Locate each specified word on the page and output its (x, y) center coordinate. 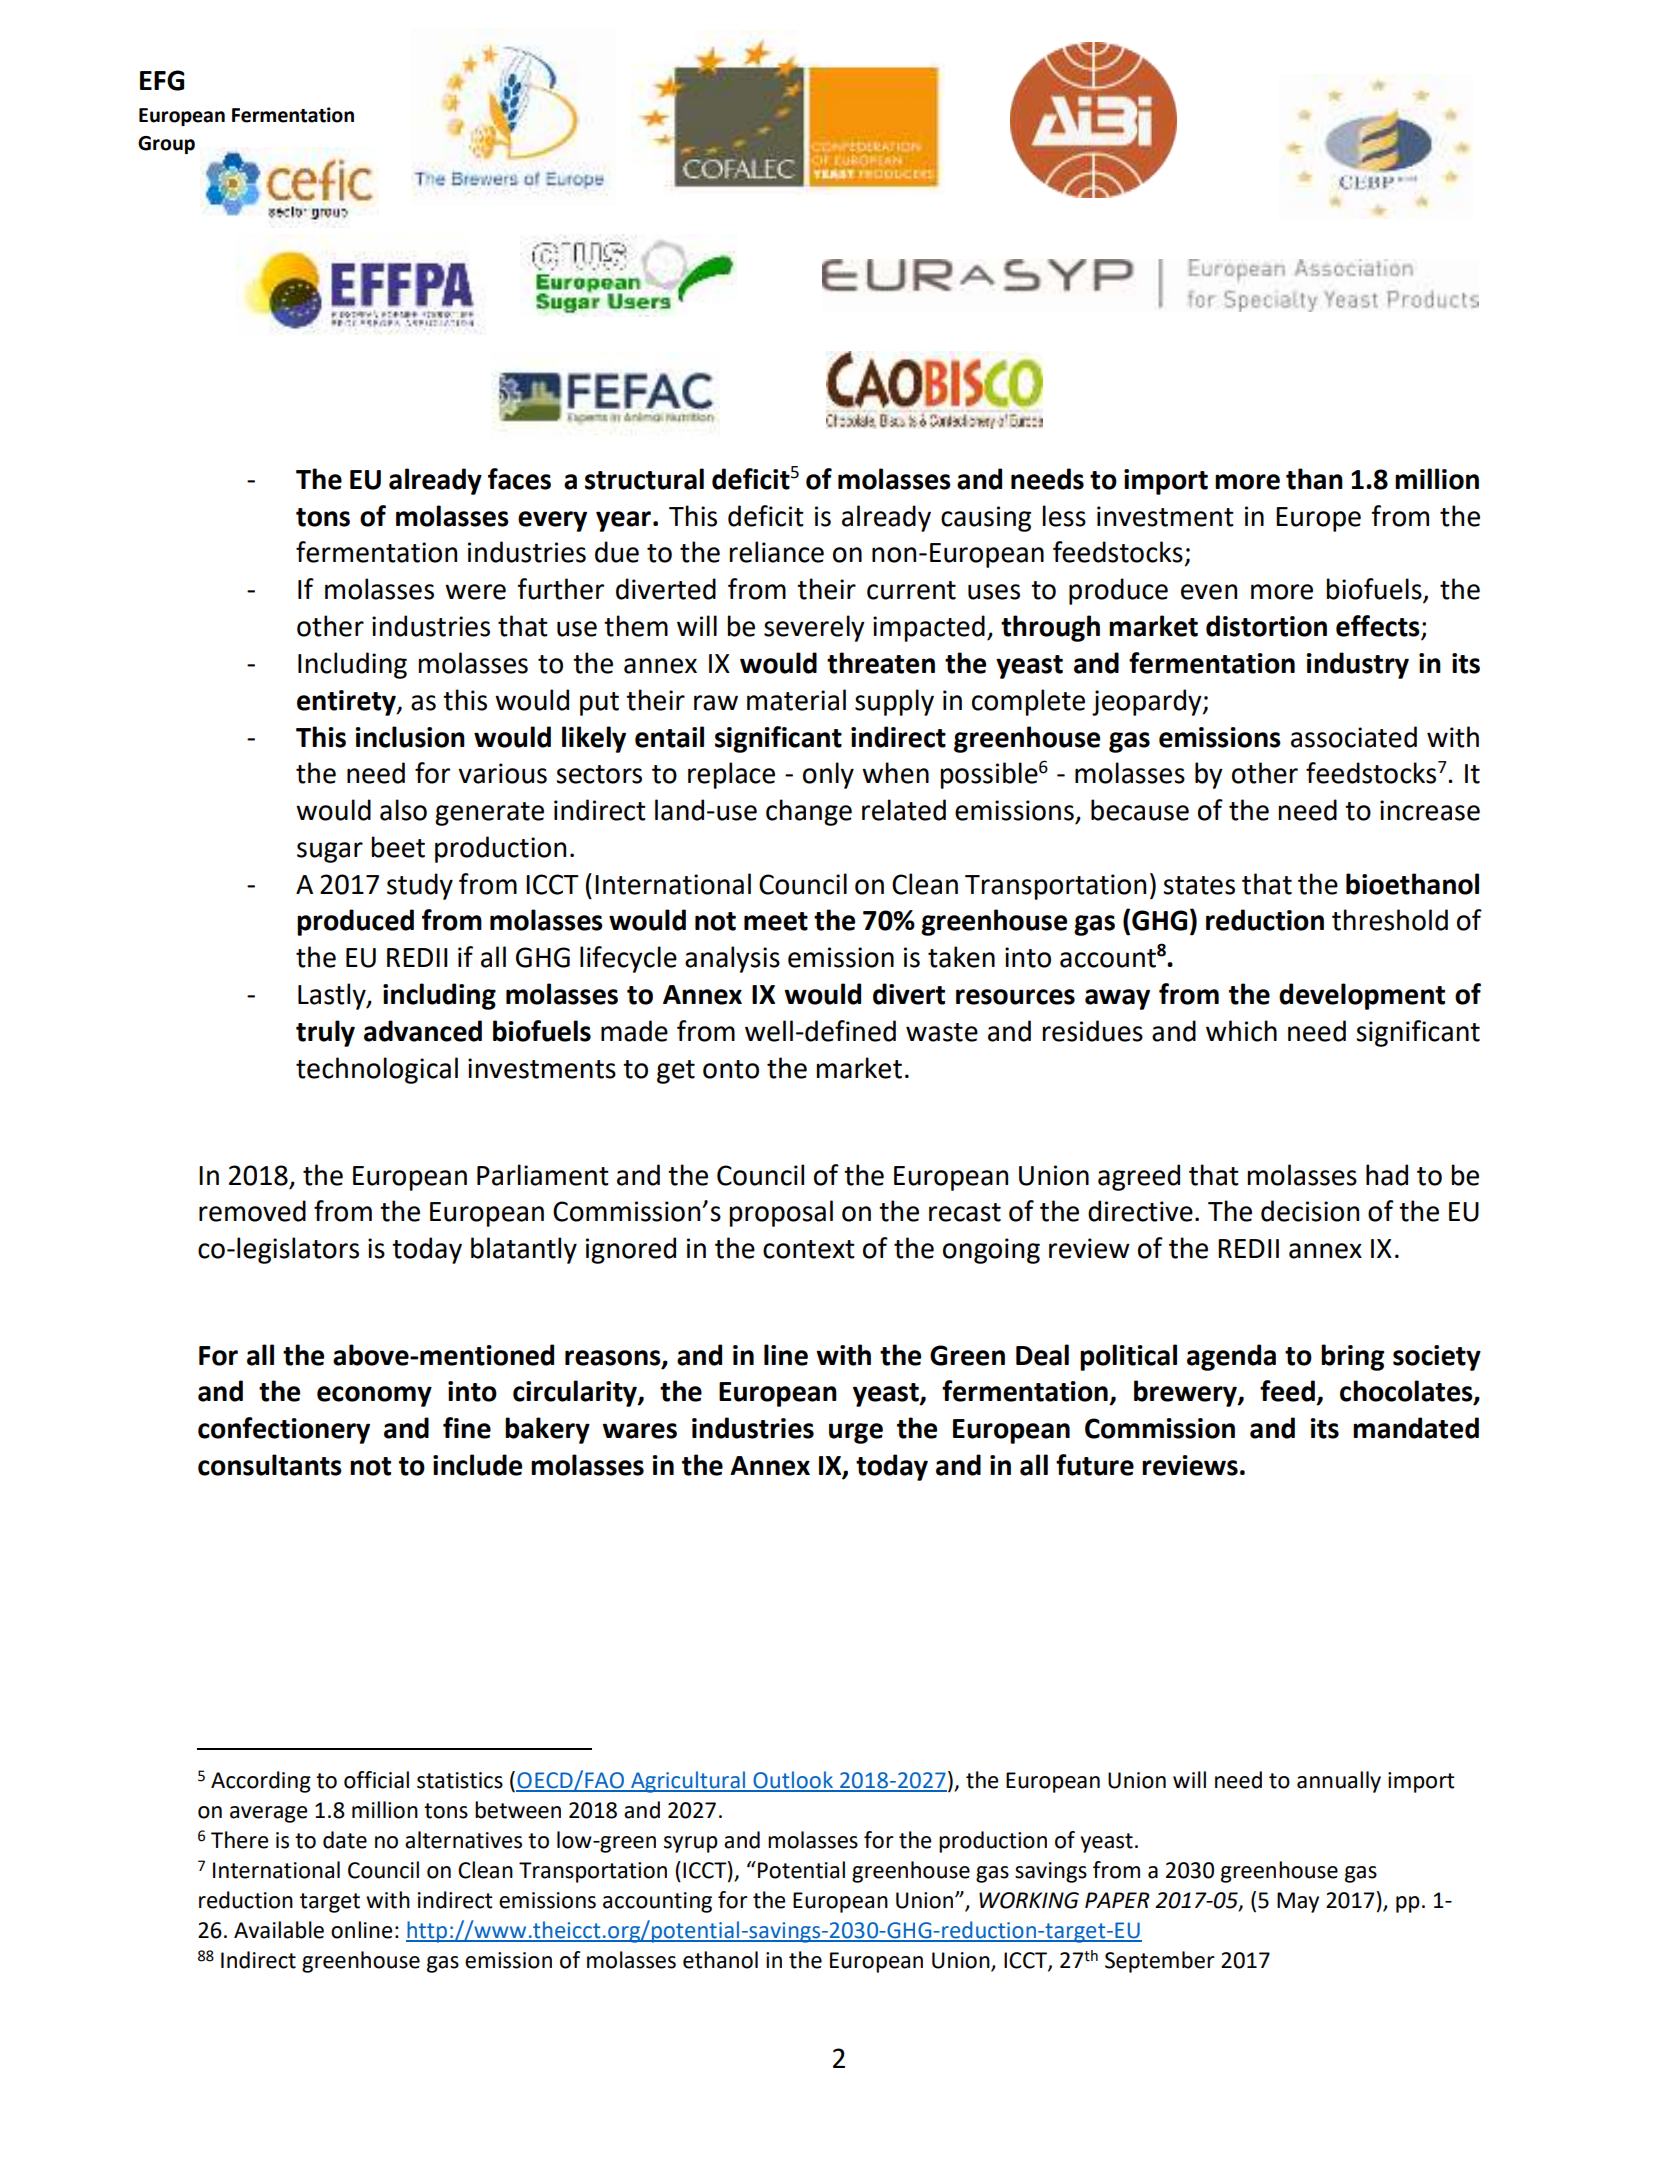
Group (166, 145)
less (1064, 516)
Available (279, 1930)
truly (325, 1033)
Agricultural (688, 1782)
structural (644, 479)
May (1298, 1902)
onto (731, 1069)
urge (856, 1433)
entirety (347, 703)
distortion (1266, 626)
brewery (1186, 1393)
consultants (270, 1465)
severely (814, 628)
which (1241, 1031)
